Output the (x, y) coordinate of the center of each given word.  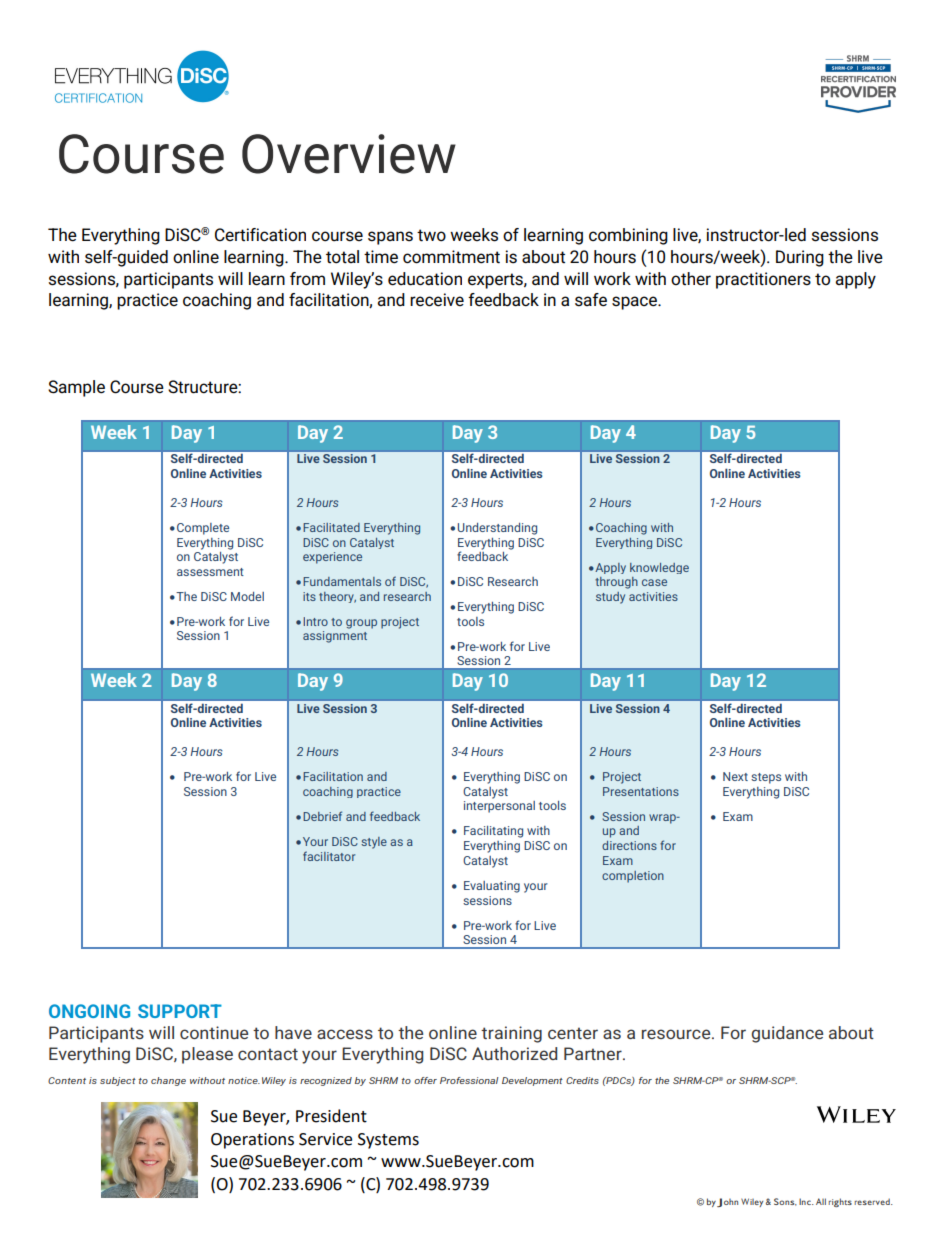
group (361, 624)
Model (247, 596)
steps (766, 778)
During (800, 258)
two (431, 235)
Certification (260, 235)
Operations (252, 1141)
